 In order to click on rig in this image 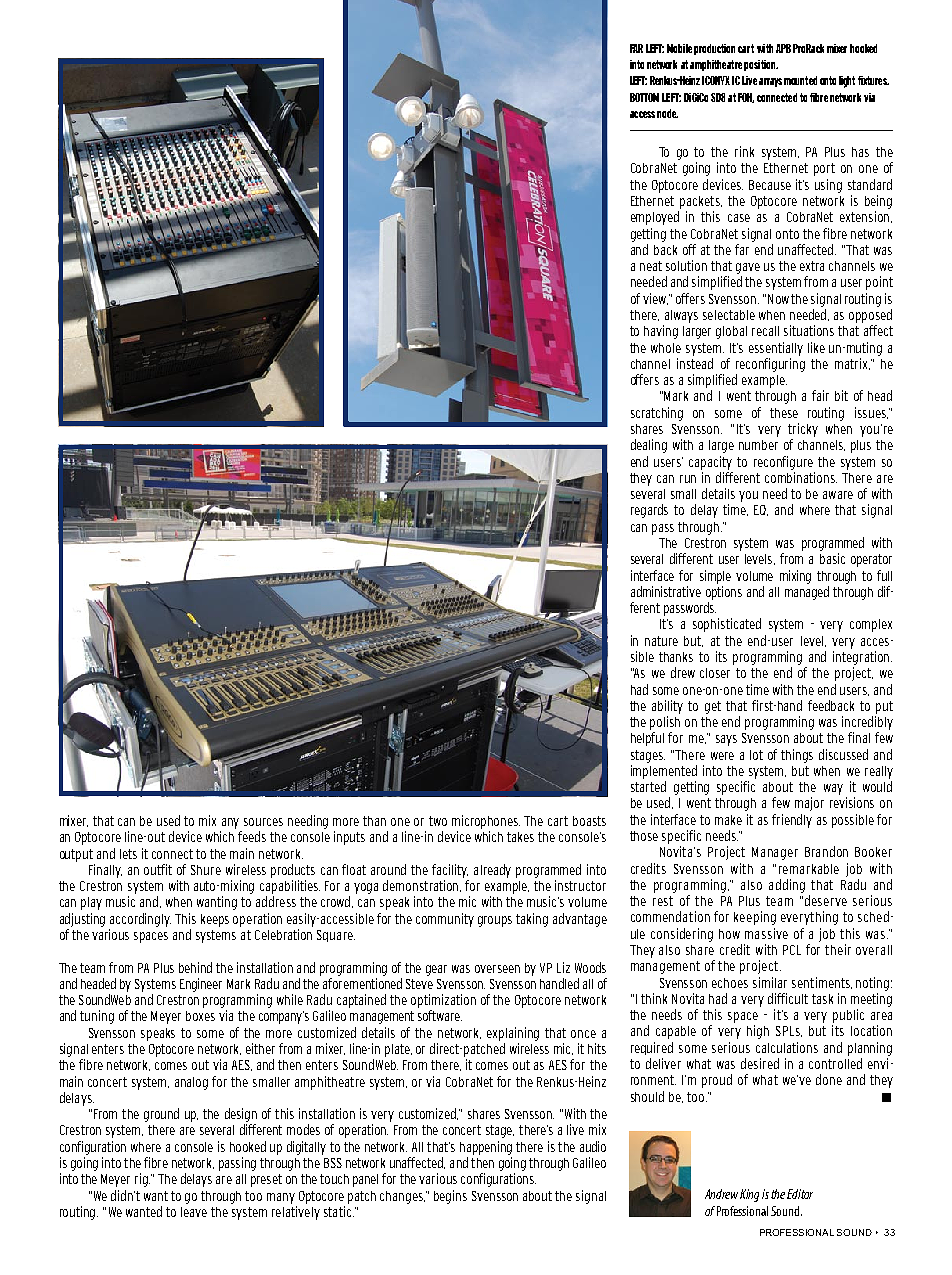, I will do `click(142, 1180)`.
